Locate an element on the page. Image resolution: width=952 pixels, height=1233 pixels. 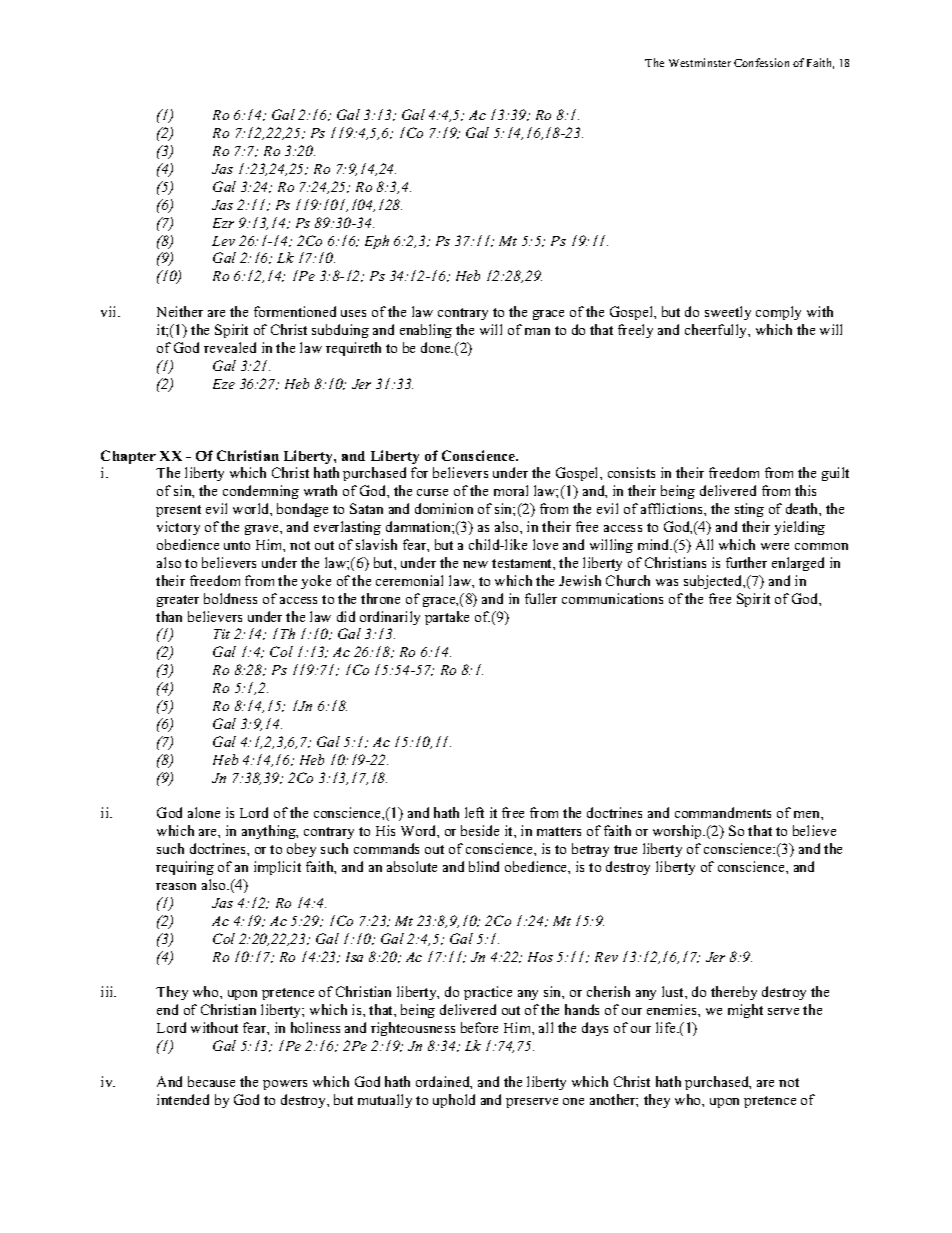
blind is located at coordinates (484, 866).
